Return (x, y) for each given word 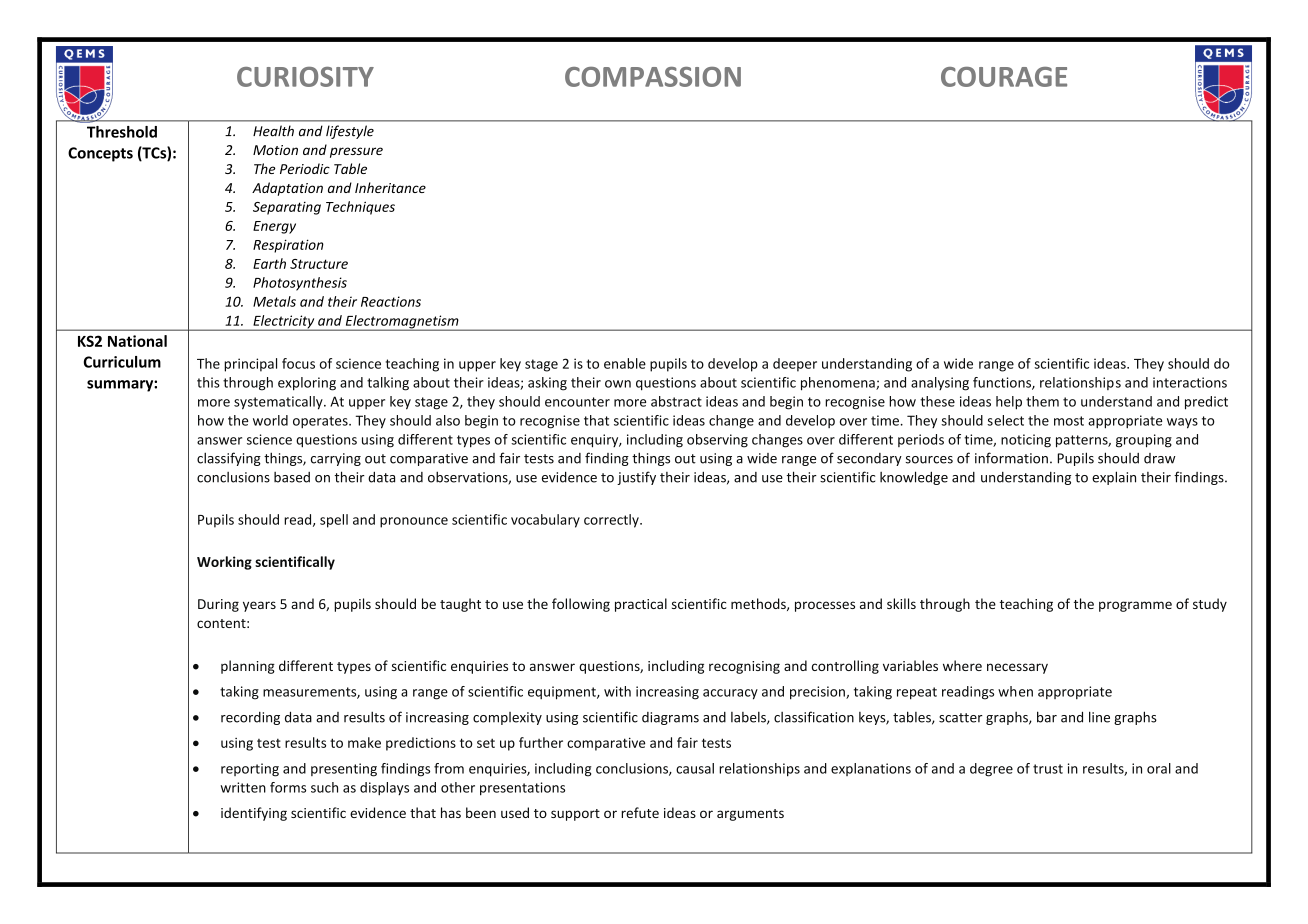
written (243, 787)
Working (224, 563)
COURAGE (1004, 77)
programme (1135, 606)
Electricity (284, 323)
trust (1048, 769)
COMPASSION (653, 77)
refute (640, 812)
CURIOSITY (305, 77)
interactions (1190, 382)
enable (625, 363)
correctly (612, 521)
